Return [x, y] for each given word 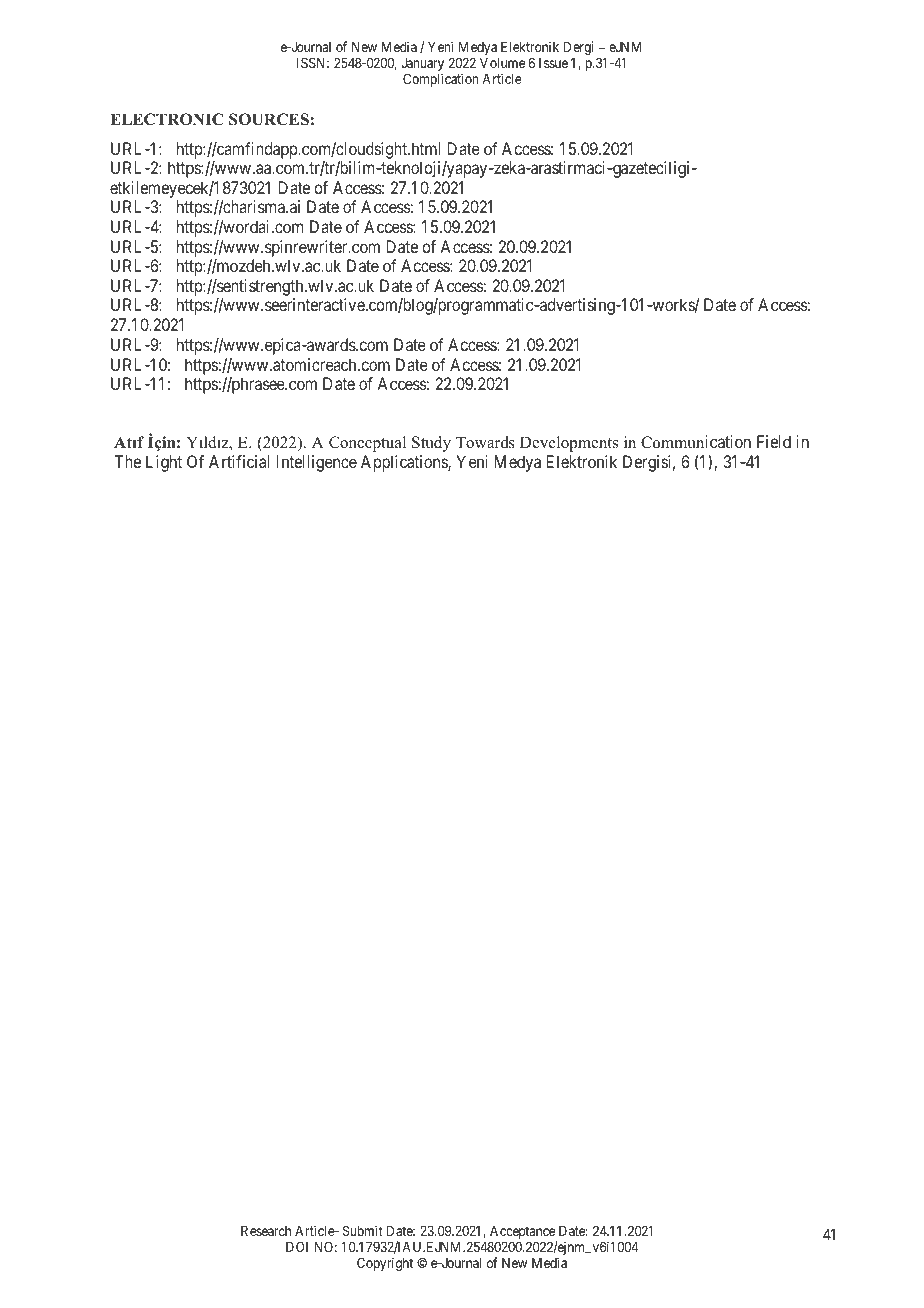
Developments [569, 444]
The [127, 461]
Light [164, 463]
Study [431, 444]
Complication [440, 80]
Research [266, 1231]
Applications [405, 463]
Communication [696, 442]
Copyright [385, 1264]
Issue [553, 63]
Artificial [239, 461]
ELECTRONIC [166, 119]
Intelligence [317, 463]
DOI [297, 1246]
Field [774, 441]
